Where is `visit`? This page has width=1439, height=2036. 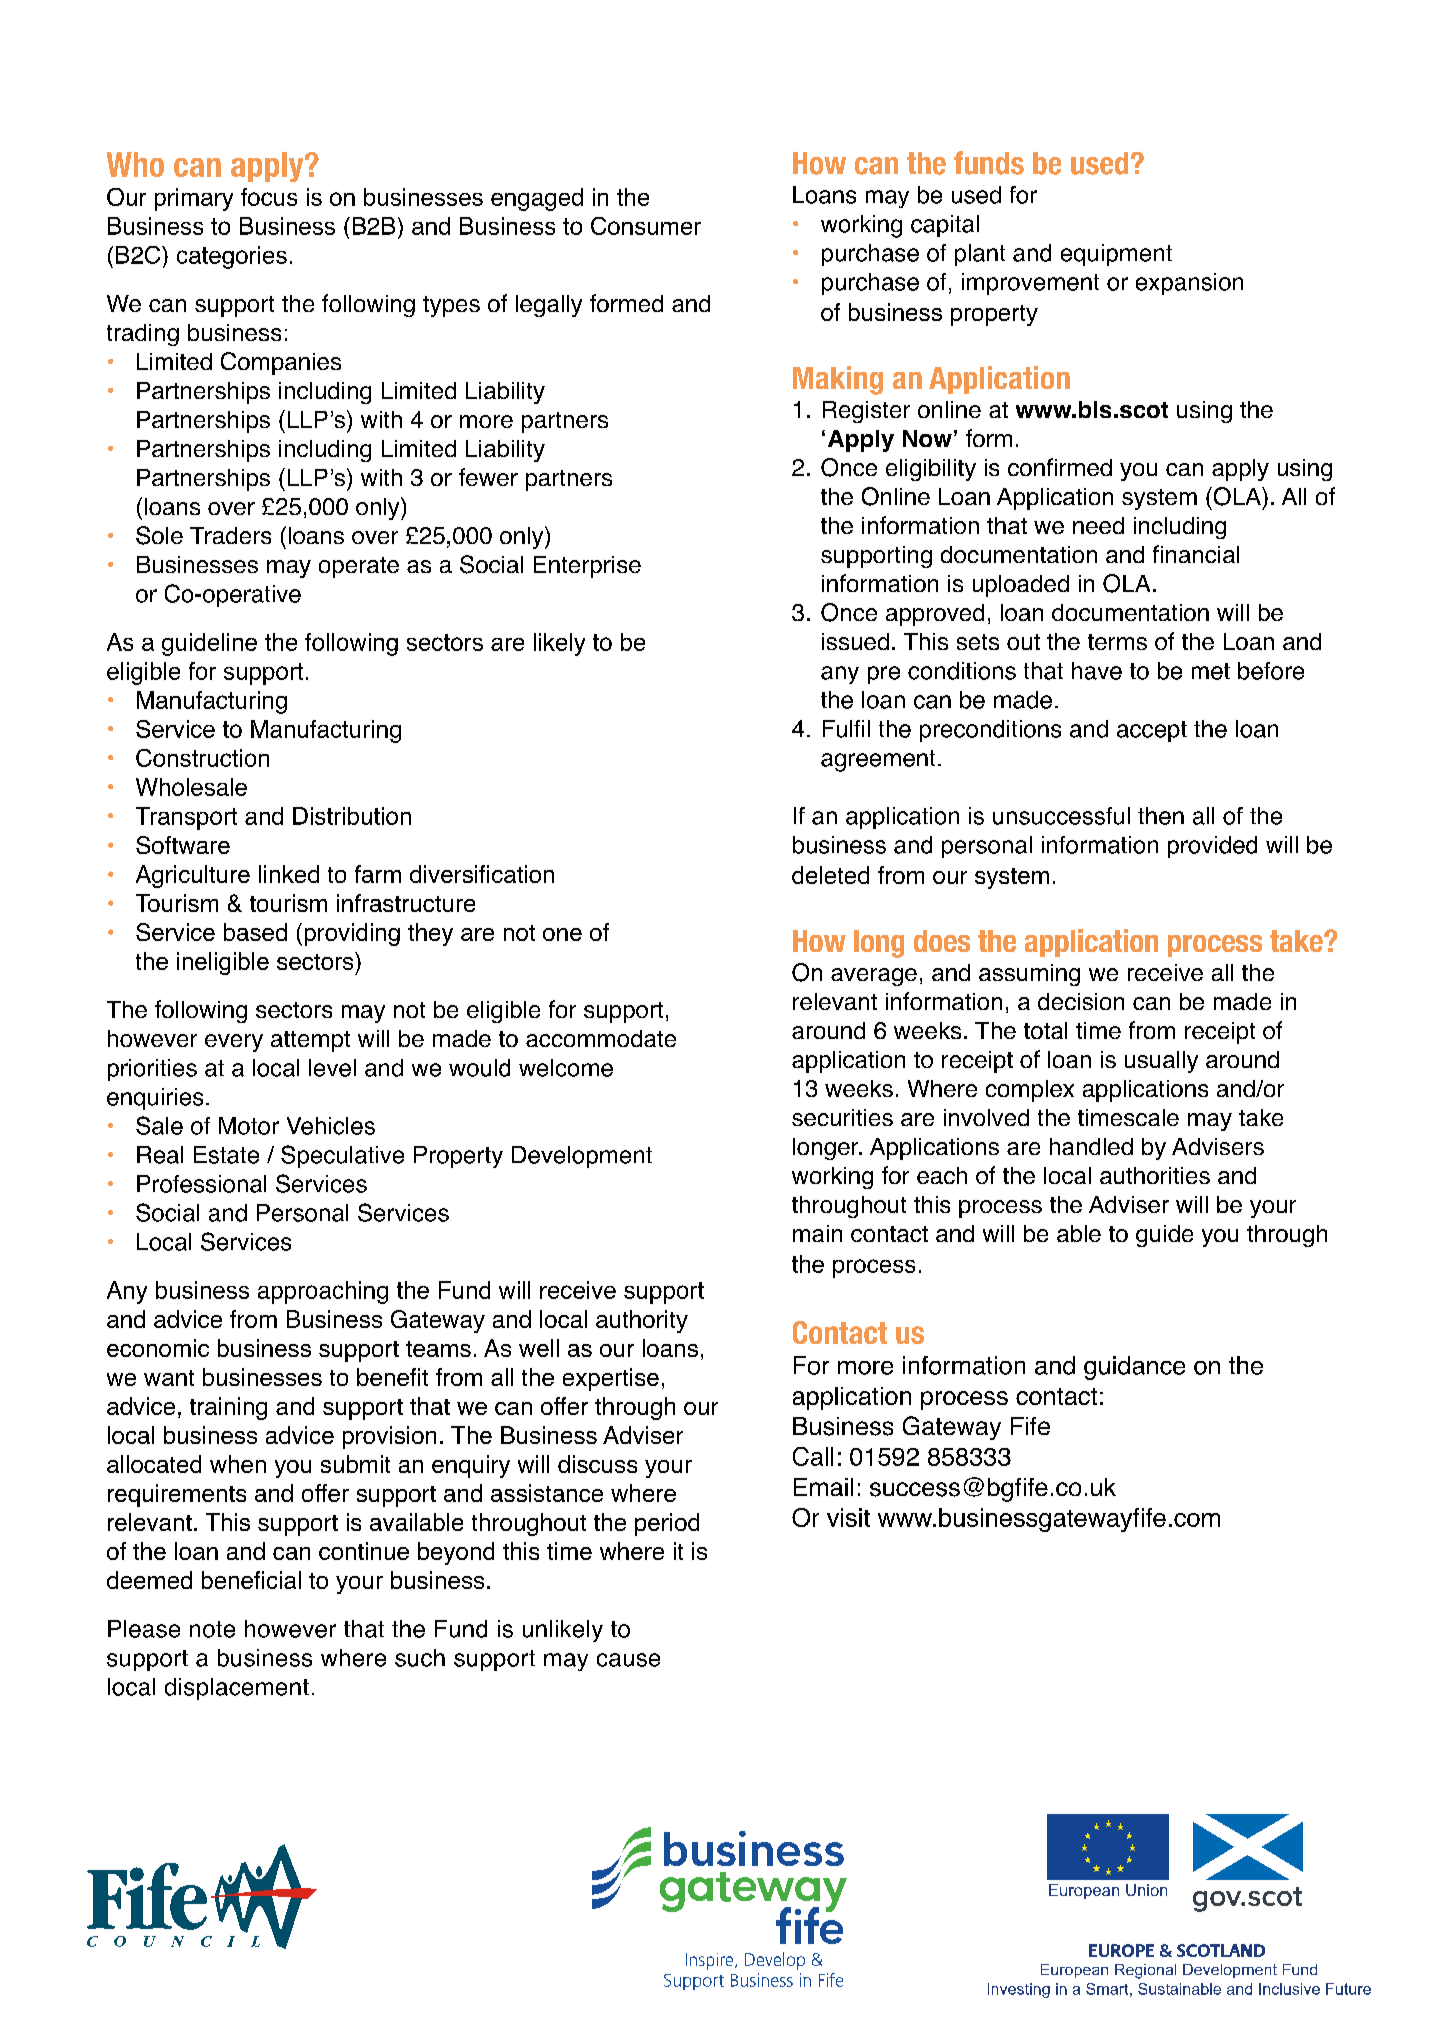
visit is located at coordinates (848, 1517).
